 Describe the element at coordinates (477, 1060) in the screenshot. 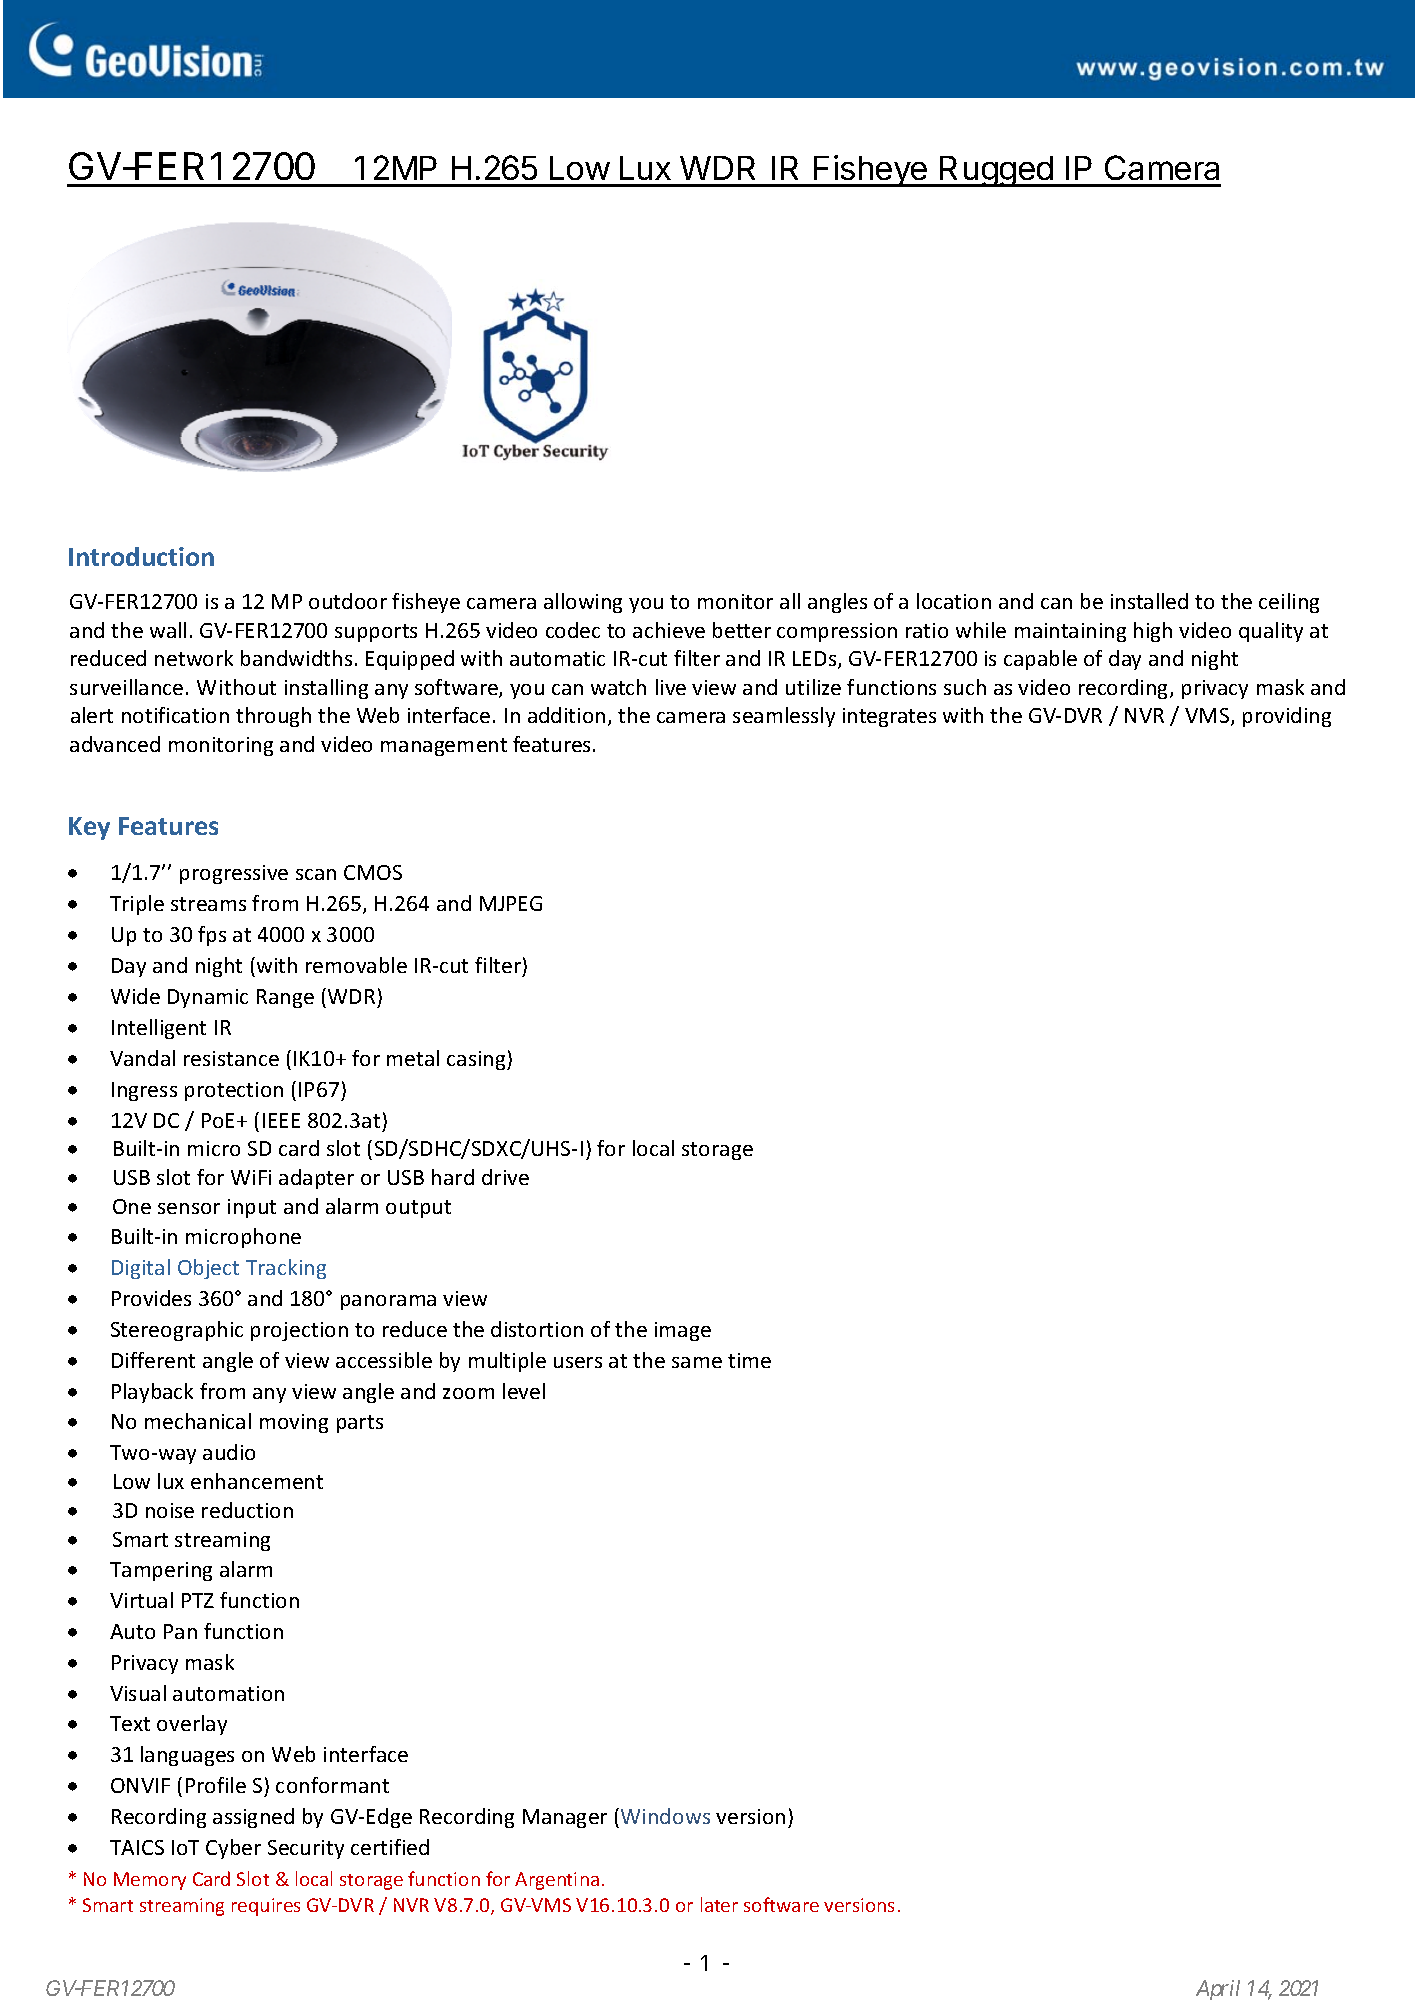

I see `casing` at that location.
